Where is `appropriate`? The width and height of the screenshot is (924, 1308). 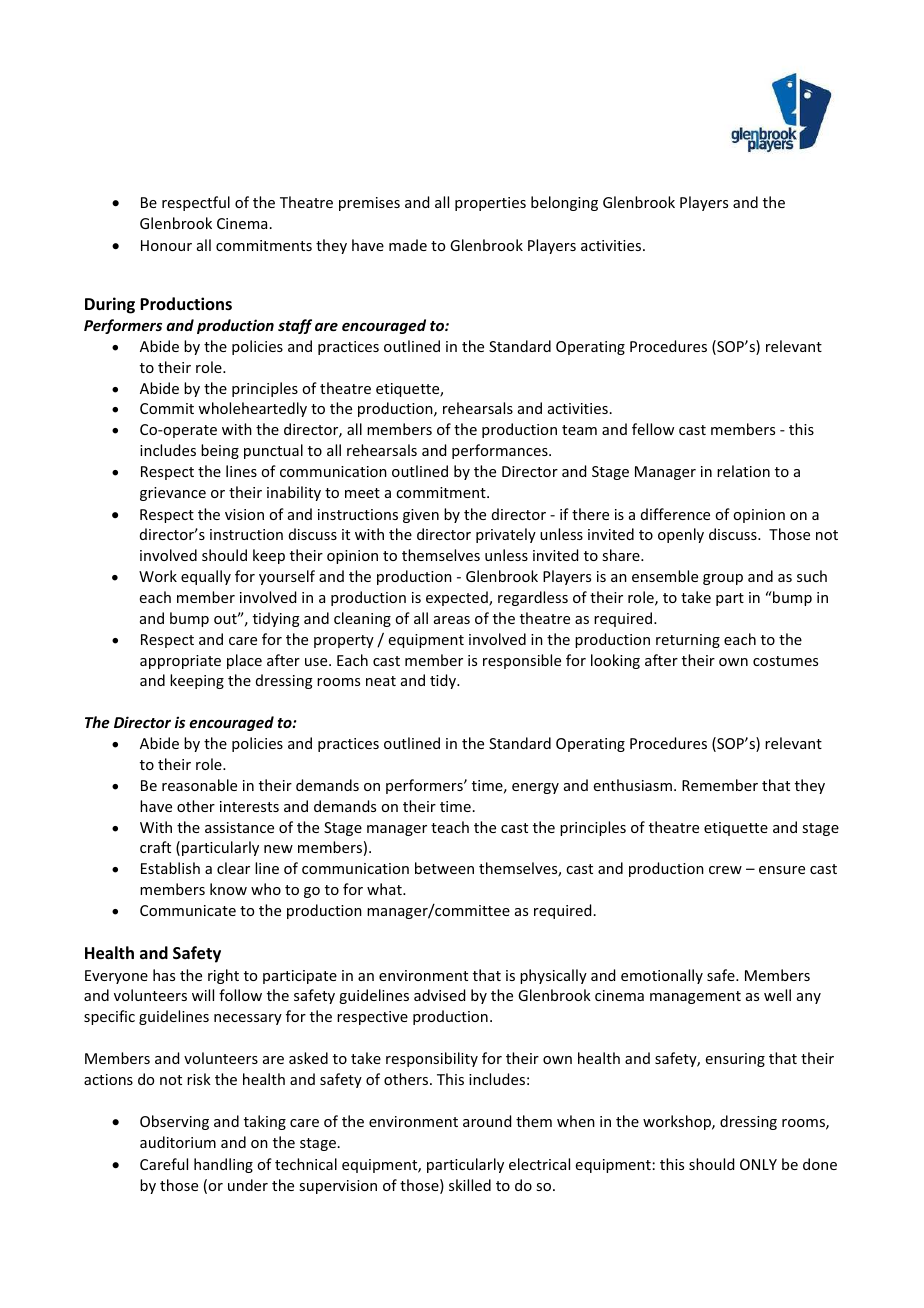 appropriate is located at coordinates (180, 662).
